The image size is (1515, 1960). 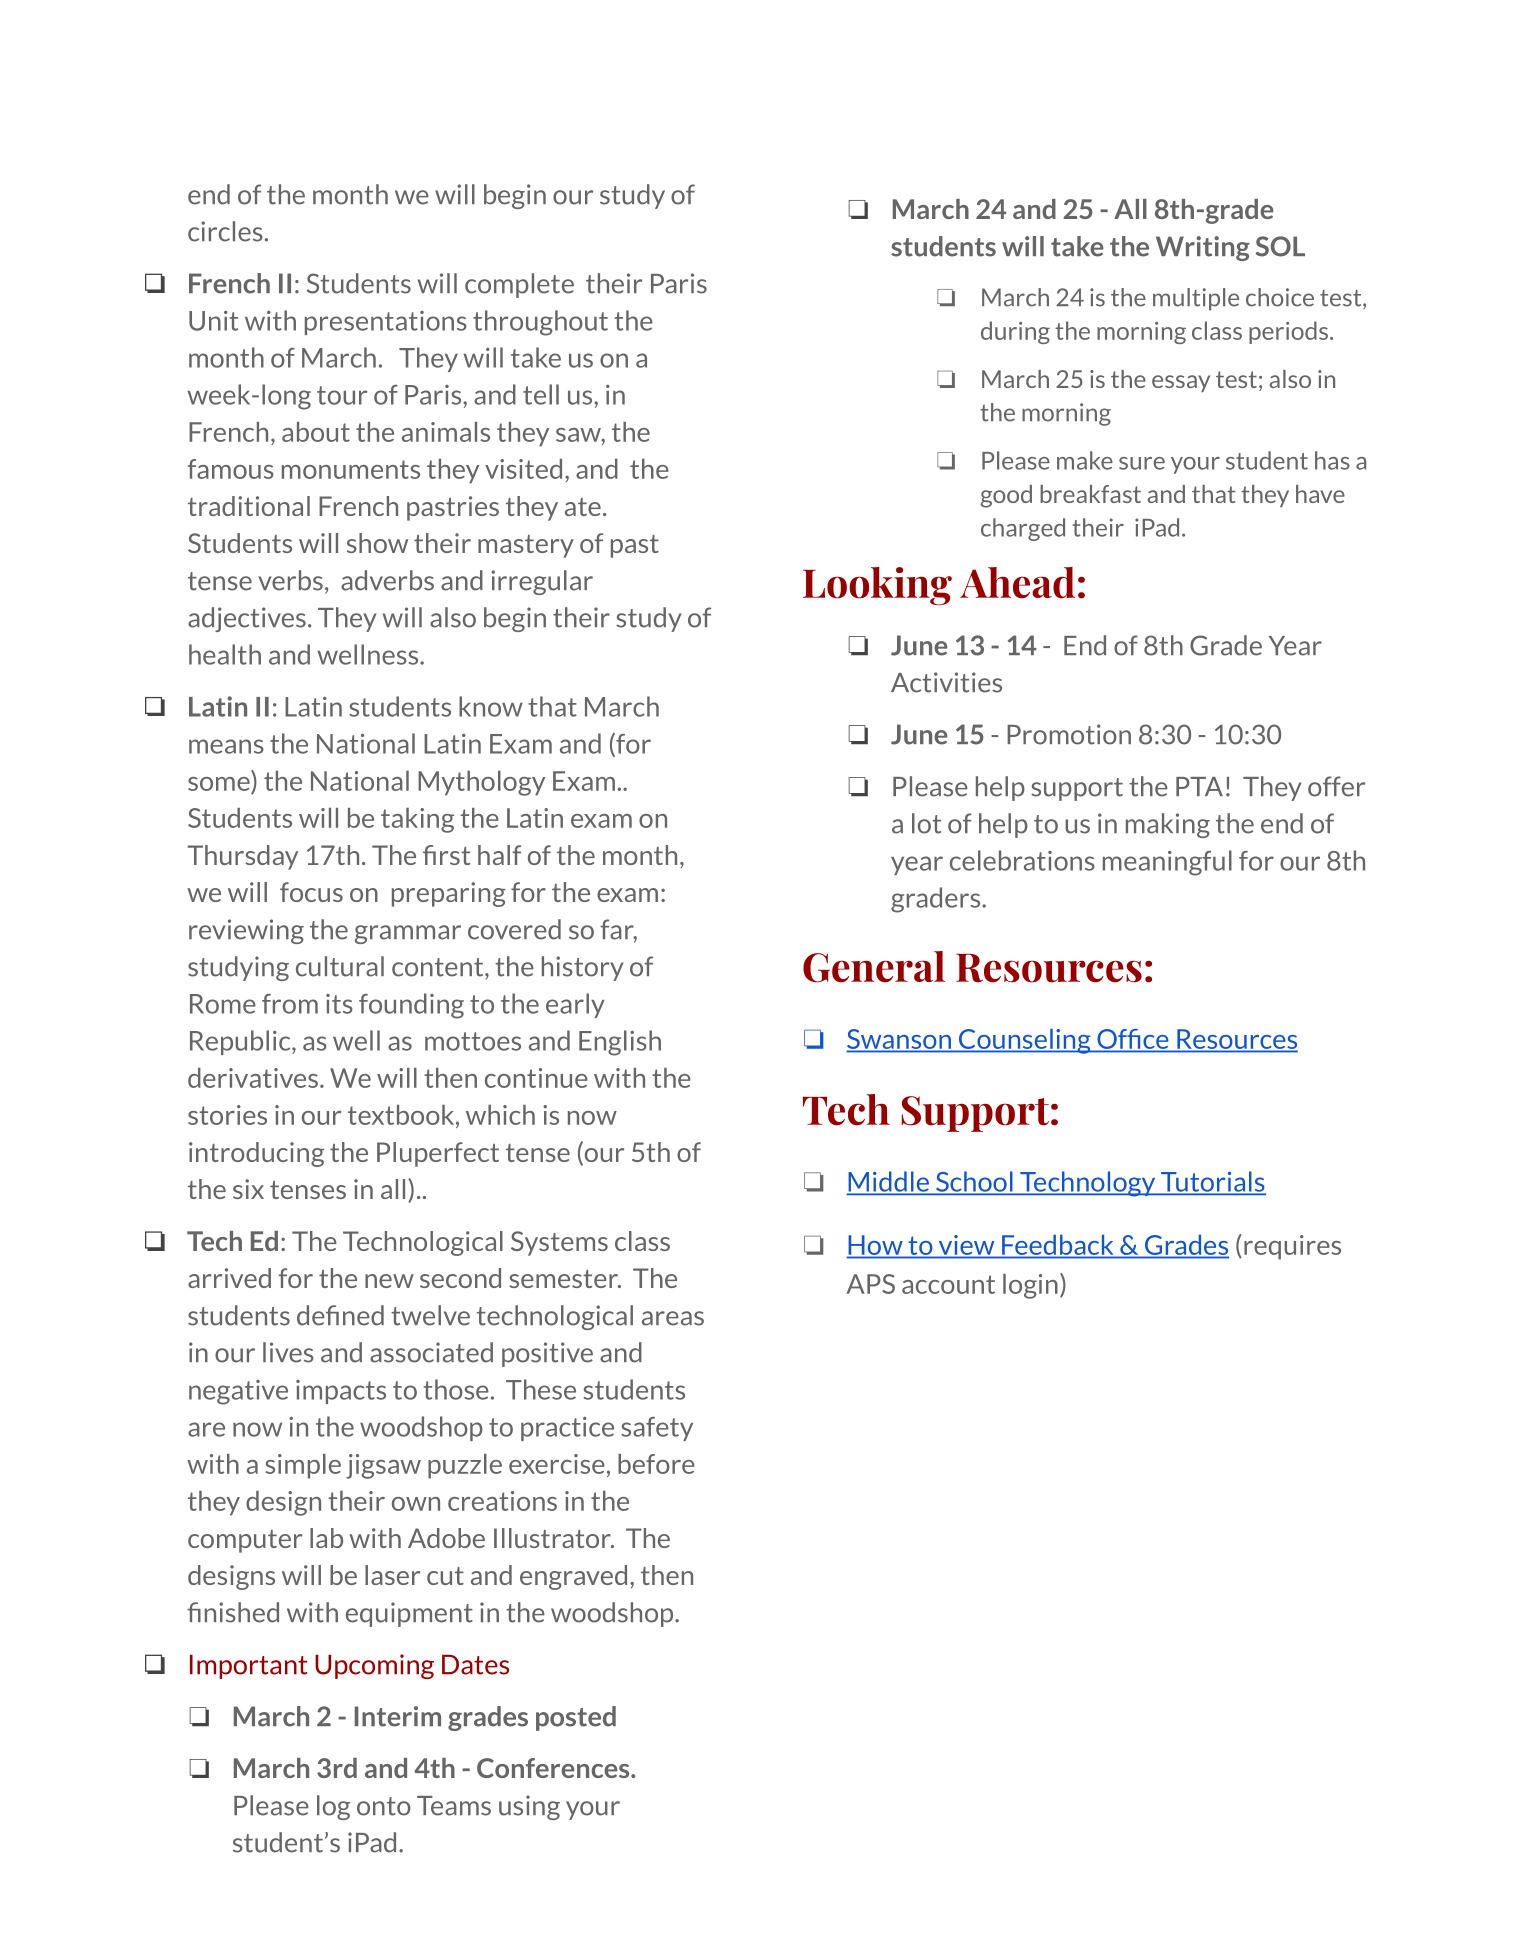 What do you see at coordinates (1025, 1041) in the screenshot?
I see `Counseling` at bounding box center [1025, 1041].
